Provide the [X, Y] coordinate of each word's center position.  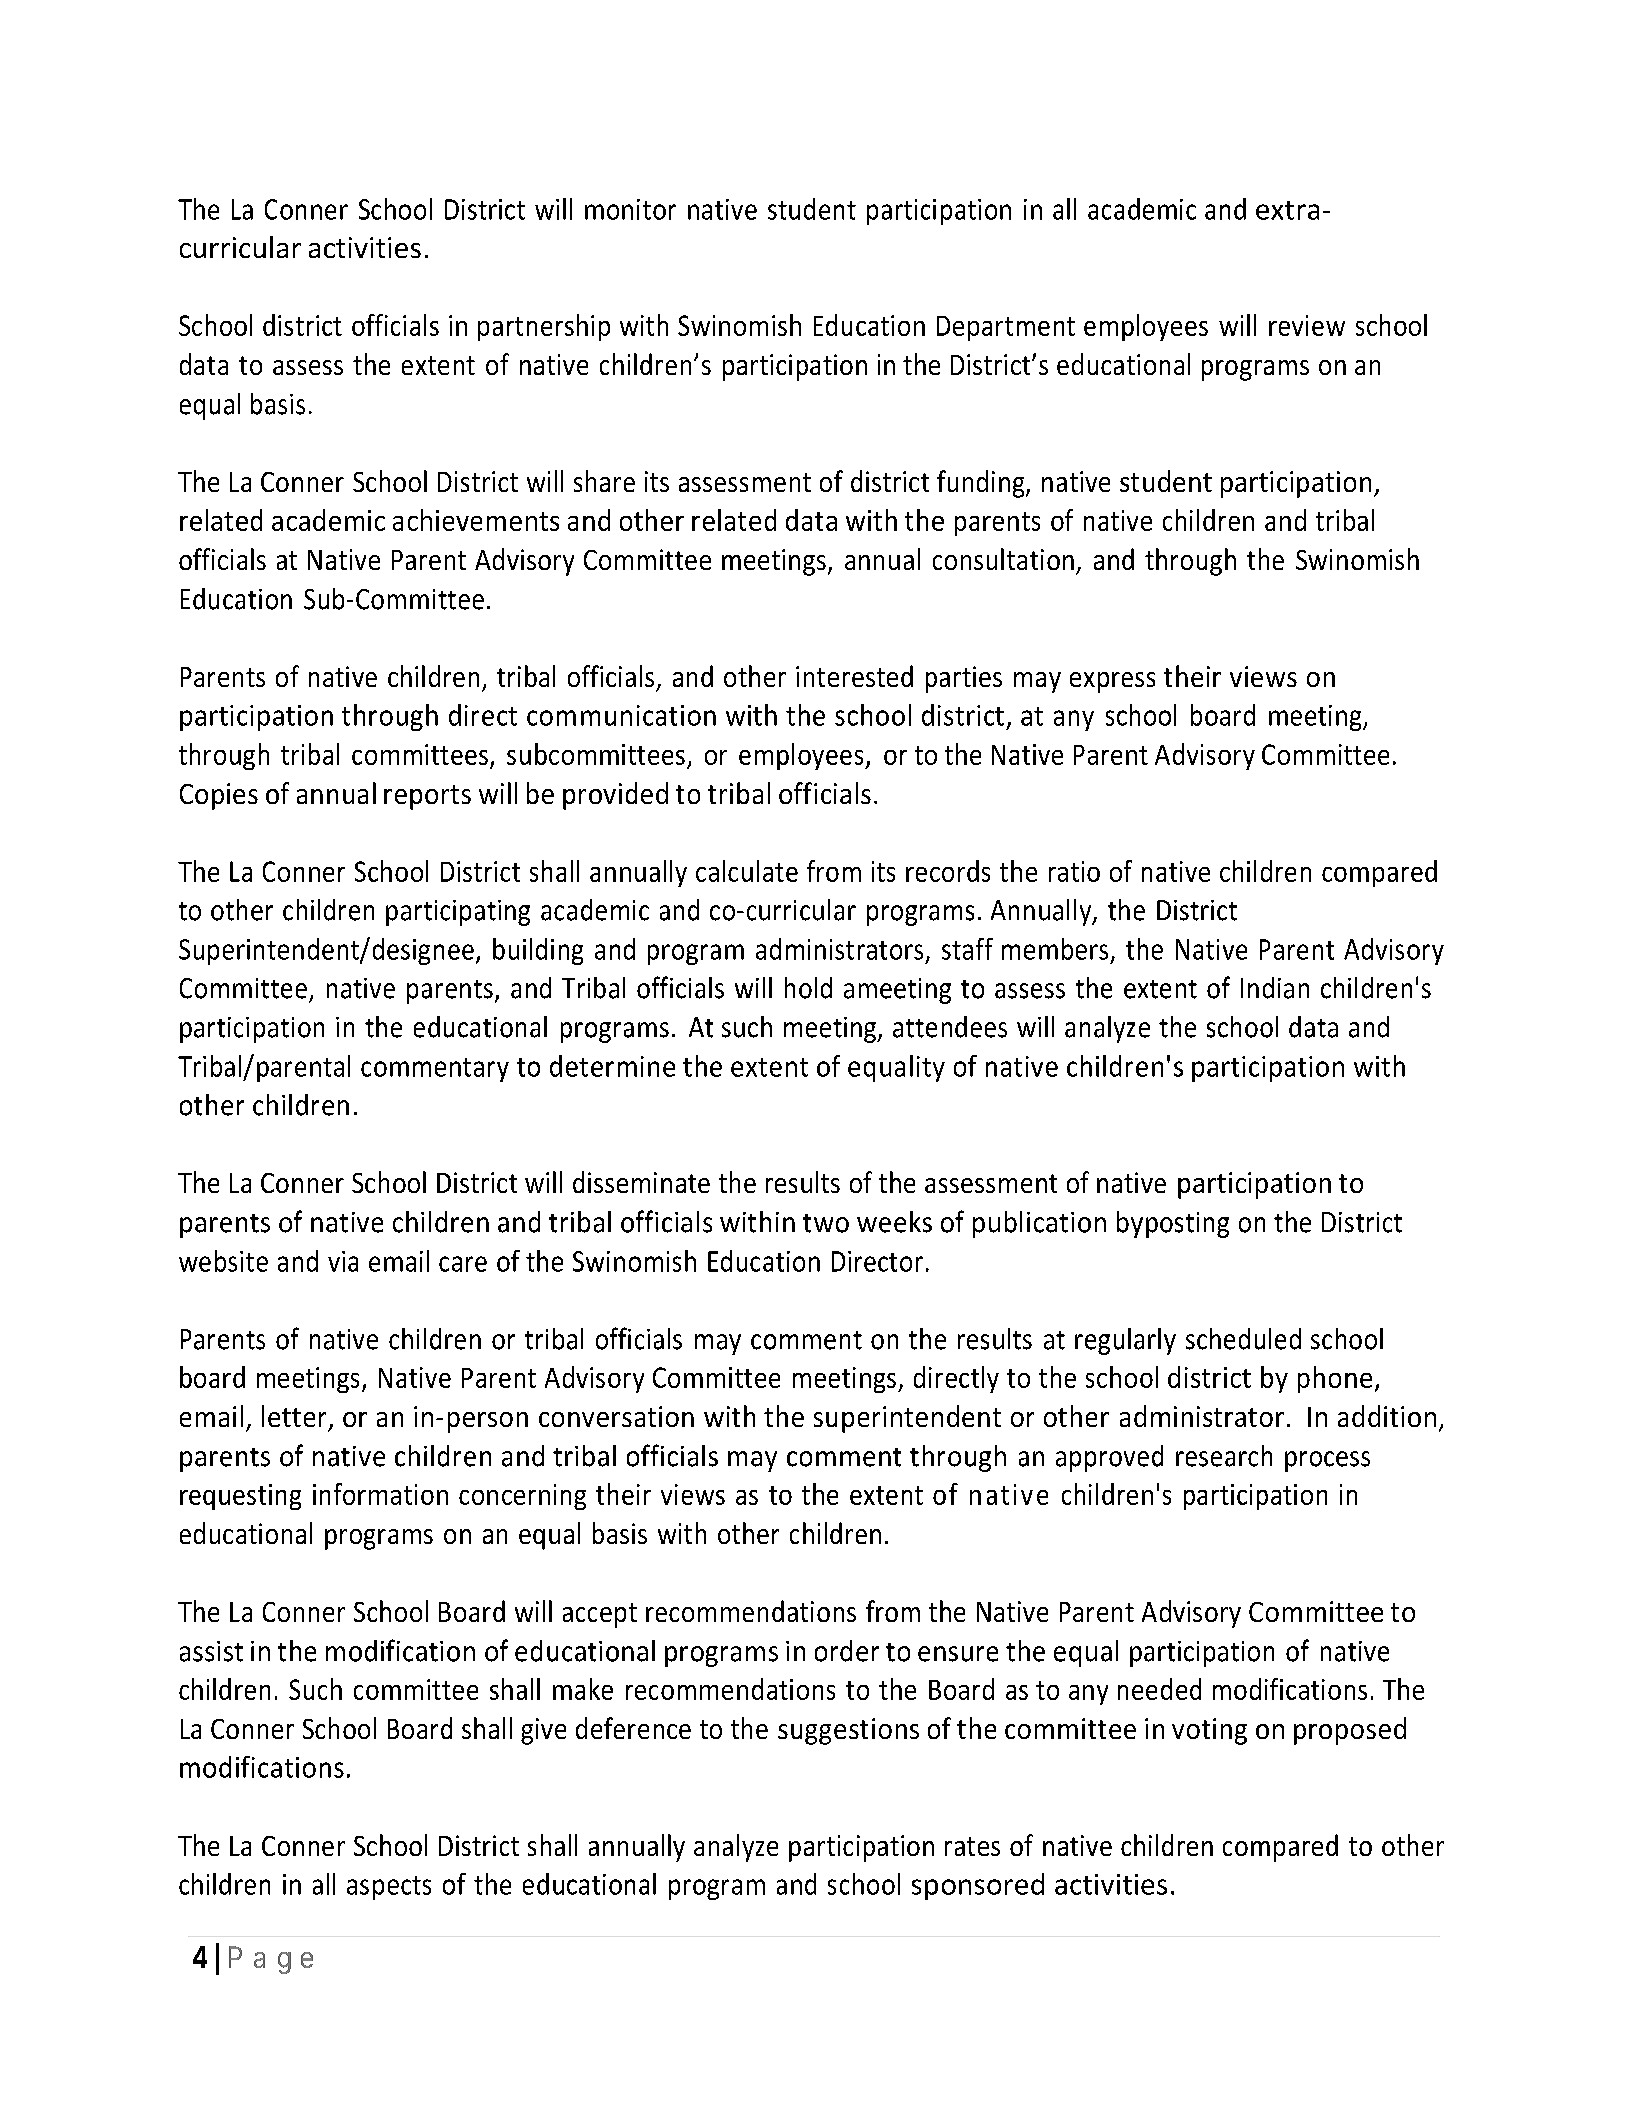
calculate [747, 871]
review [1307, 325]
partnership [544, 327]
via [343, 1261]
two [826, 1223]
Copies [219, 796]
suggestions [848, 1731]
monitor [630, 209]
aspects [389, 1888]
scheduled [1243, 1339]
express [1112, 682]
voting [1209, 1731]
